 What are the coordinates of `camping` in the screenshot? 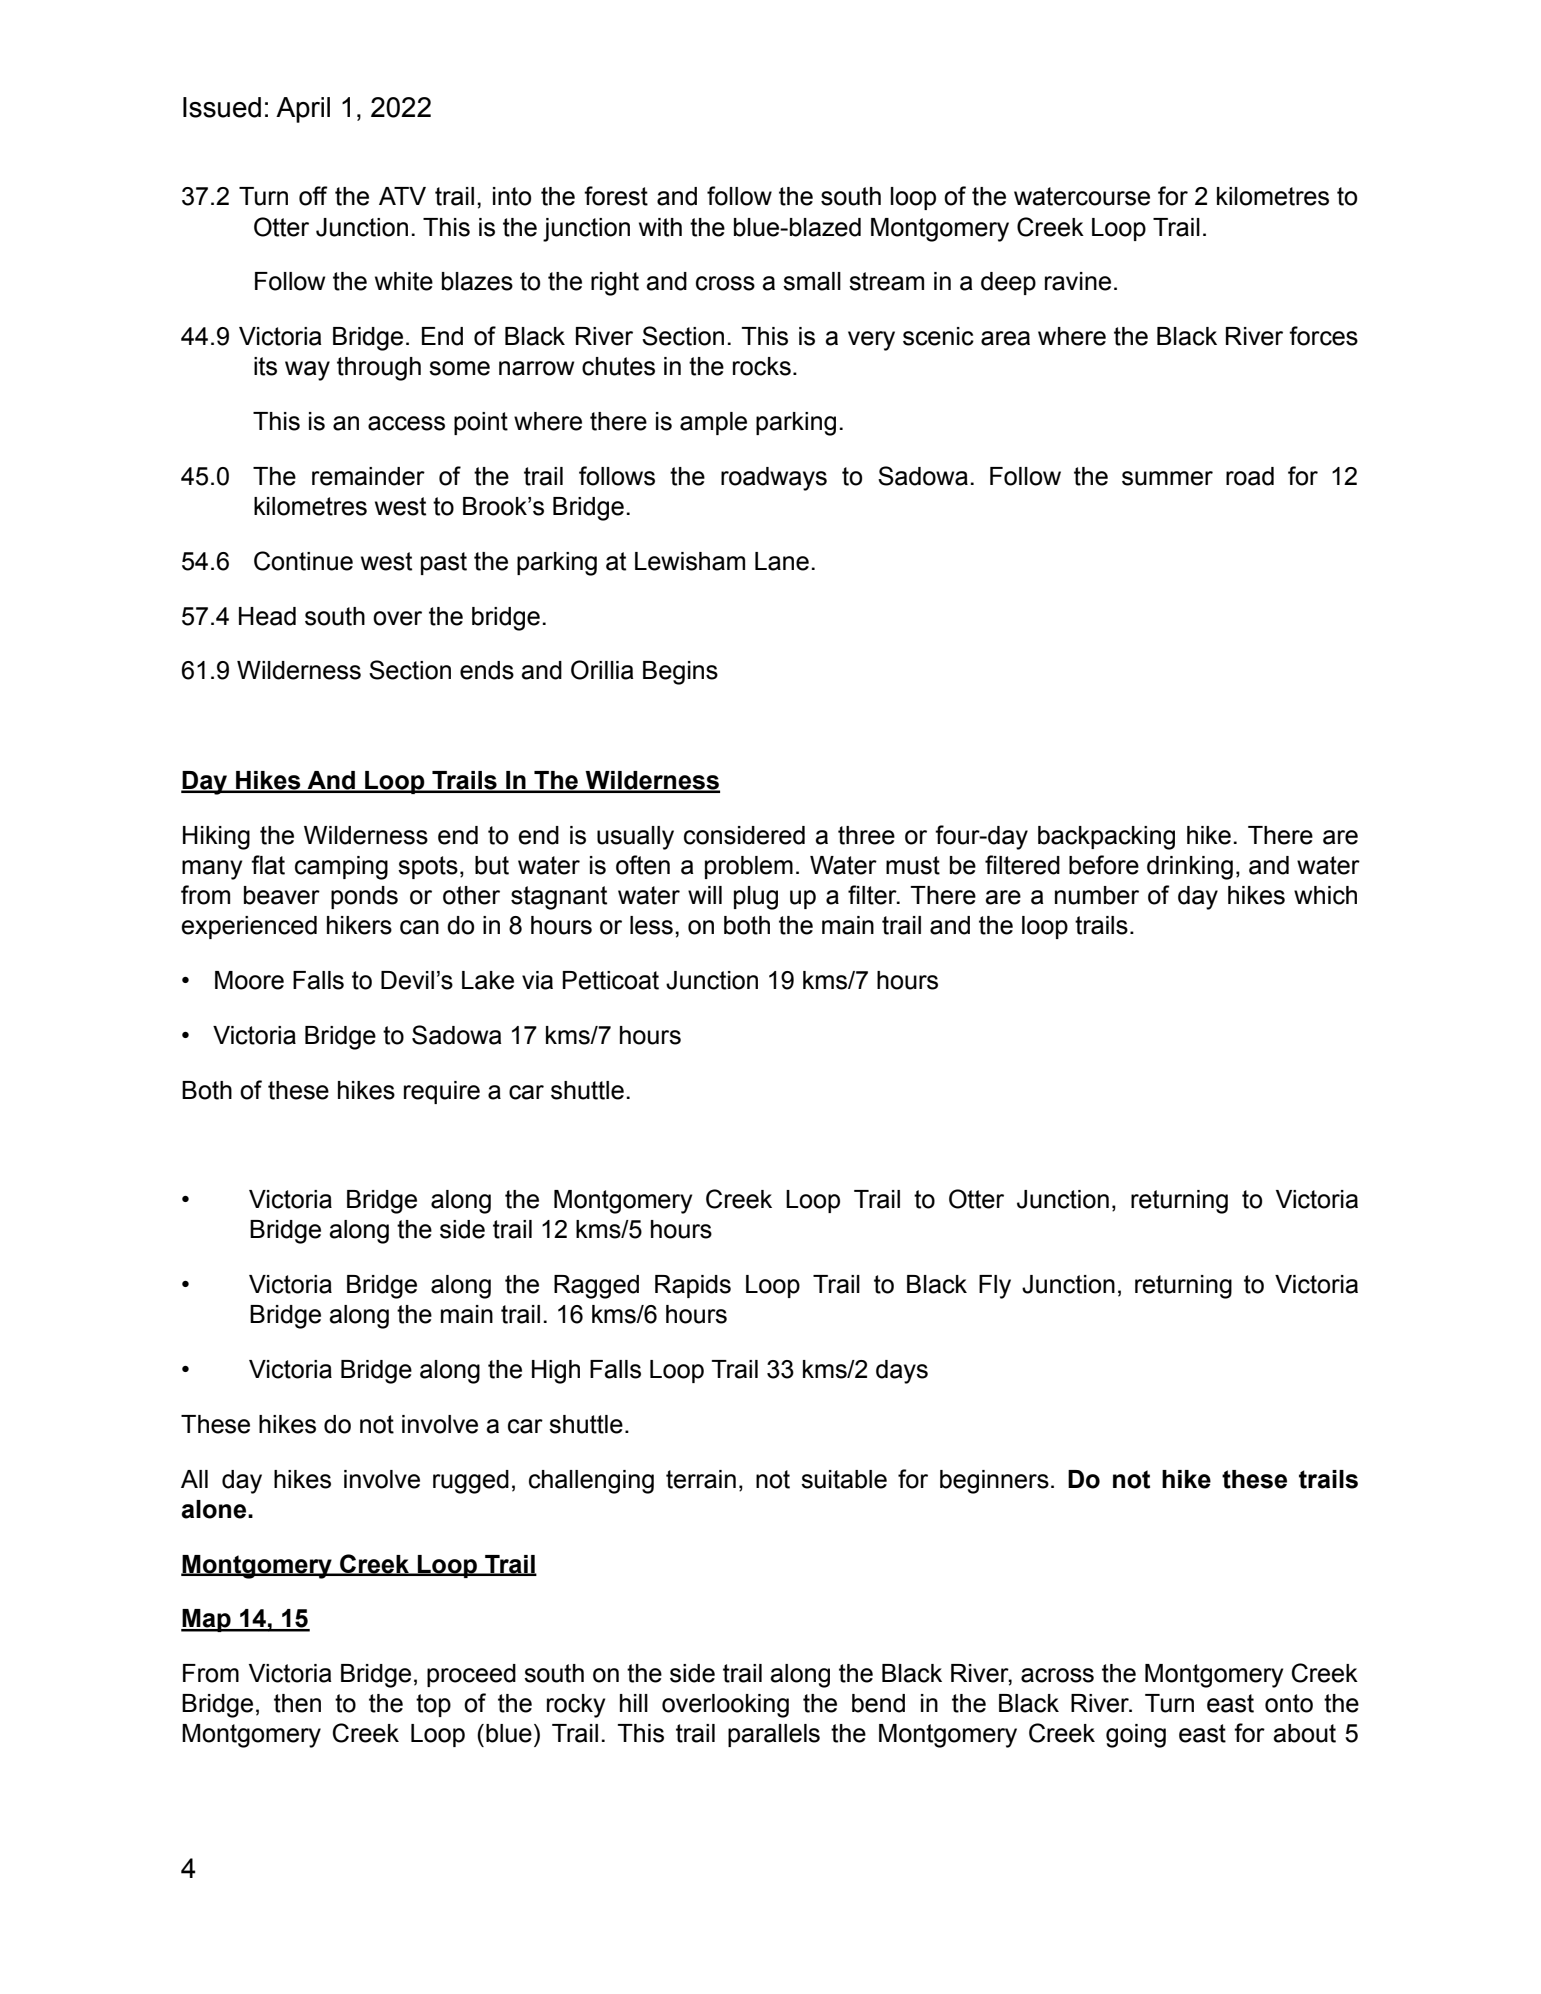 It's located at (341, 868).
